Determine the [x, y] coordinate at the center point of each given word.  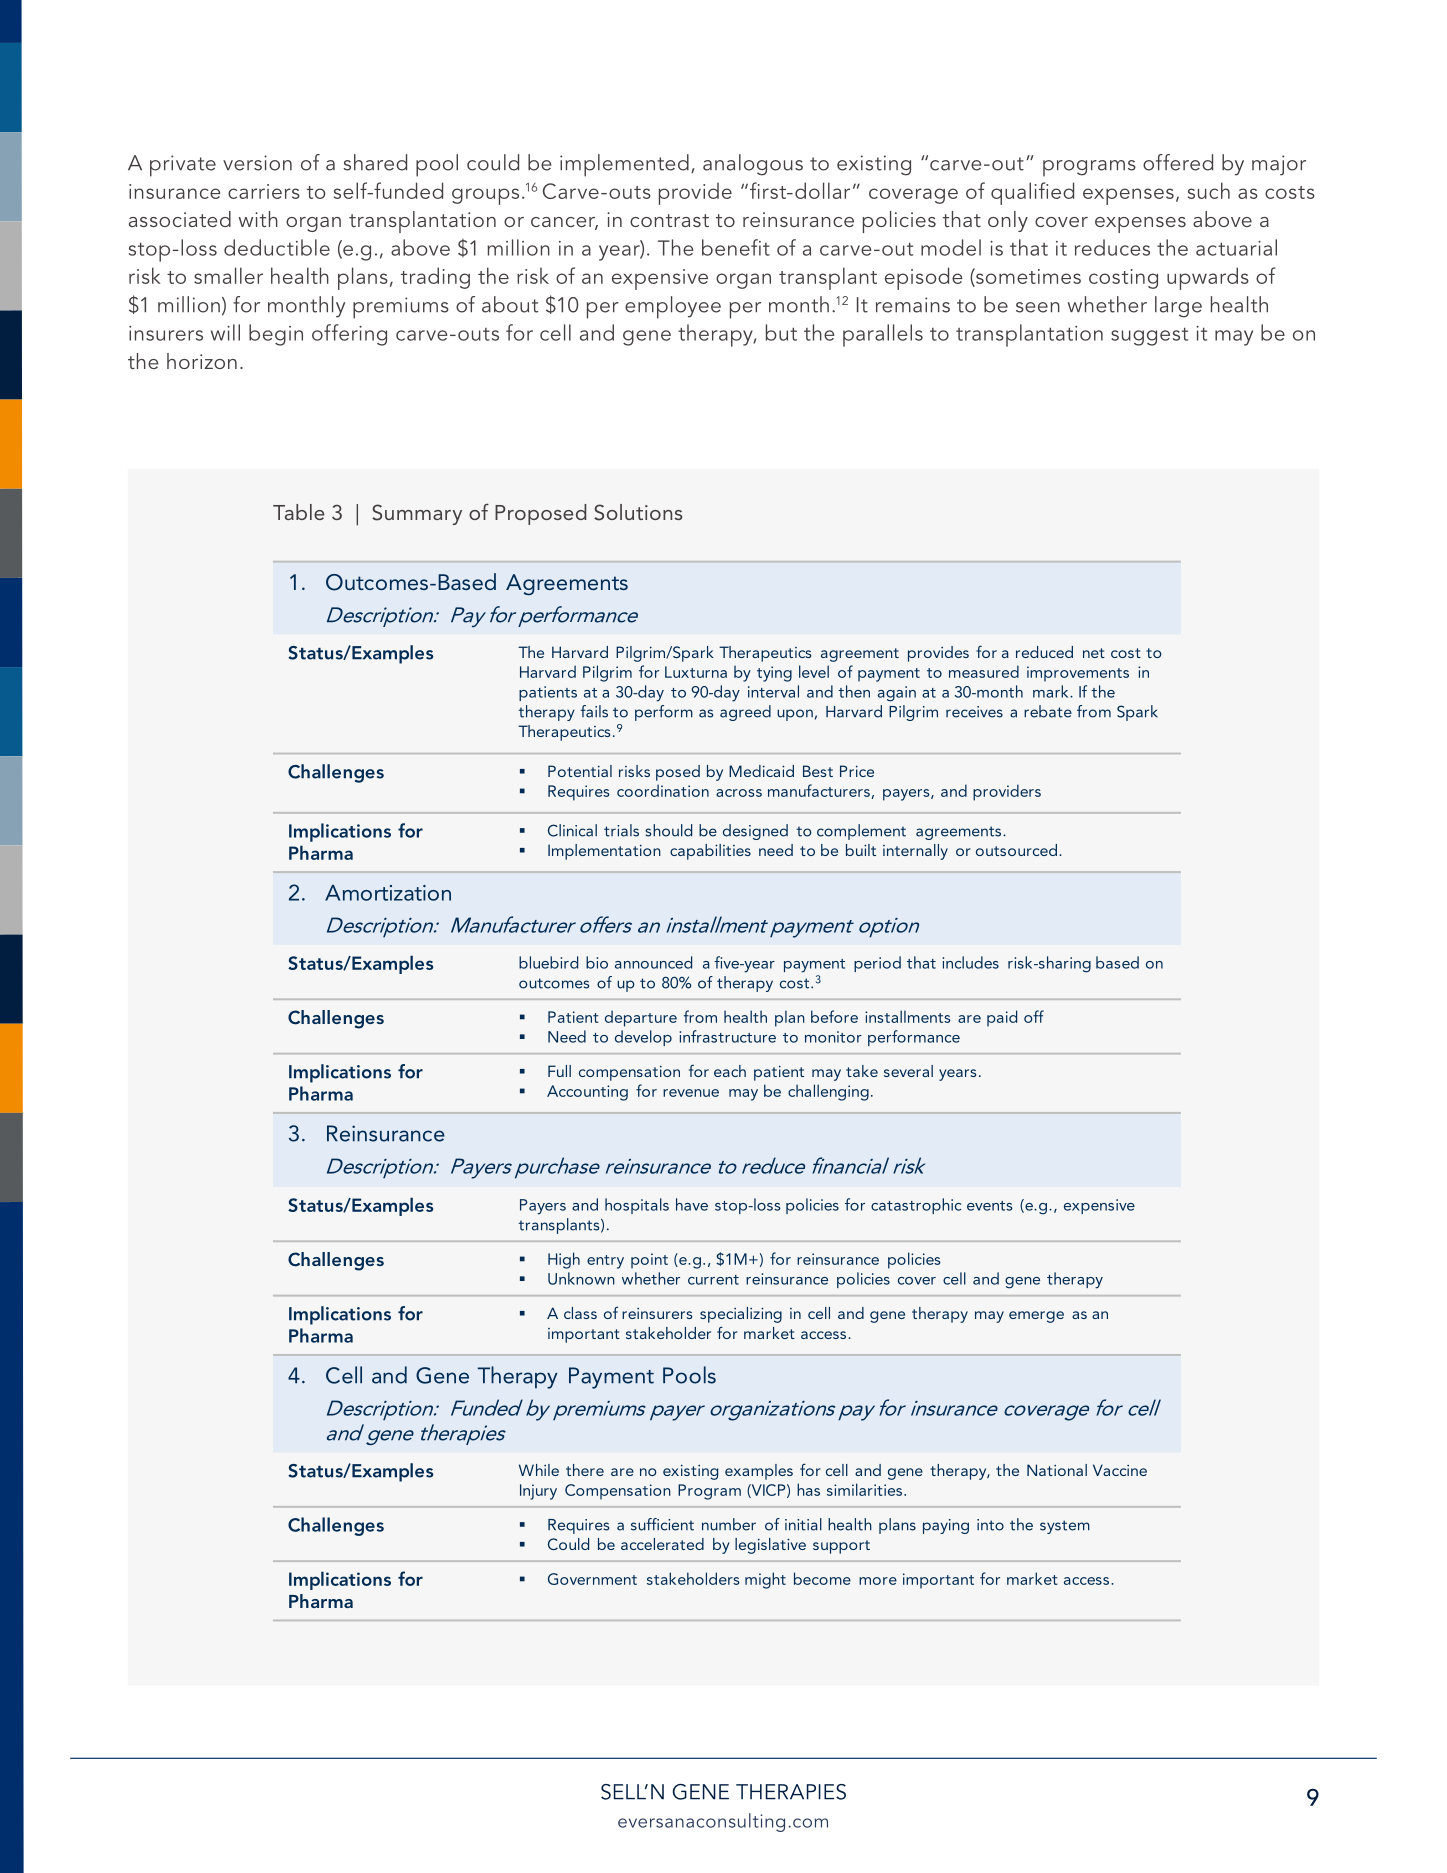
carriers [264, 191]
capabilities [710, 852]
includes [970, 962]
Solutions [638, 512]
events [990, 1206]
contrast [669, 220]
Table [298, 512]
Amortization [388, 893]
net [1094, 653]
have [692, 1204]
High [564, 1260]
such [1209, 190]
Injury [538, 1492]
